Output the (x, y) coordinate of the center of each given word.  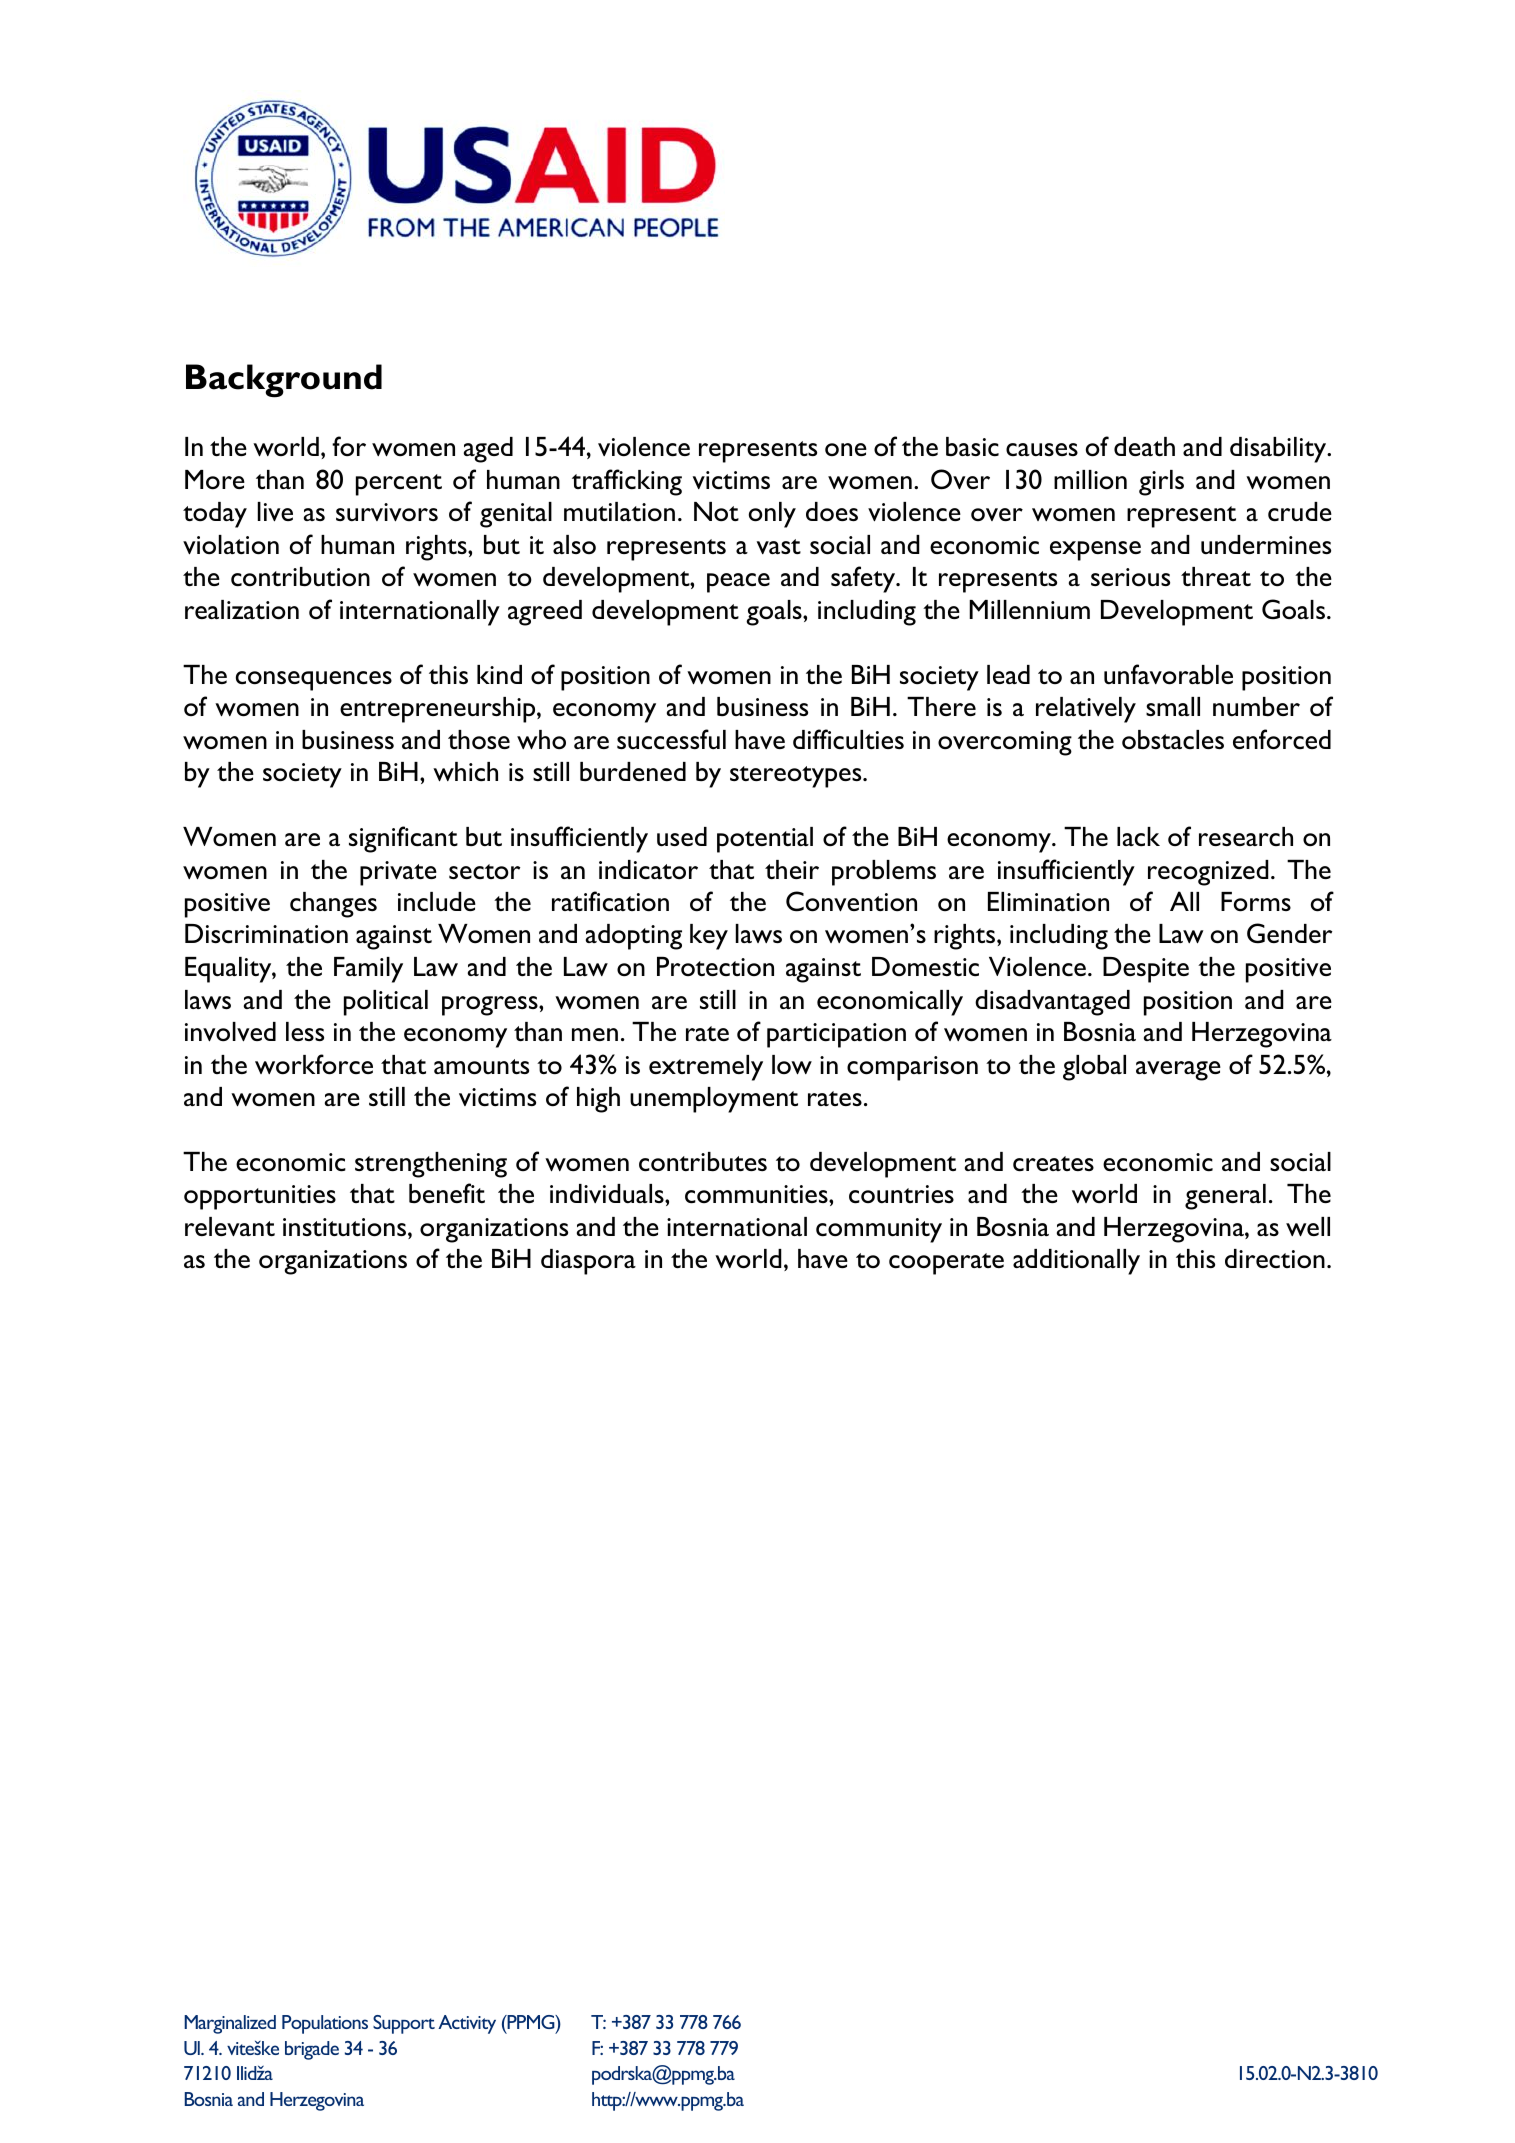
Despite (1146, 970)
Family (368, 970)
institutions (344, 1227)
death (1144, 446)
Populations (325, 2024)
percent (399, 485)
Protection (715, 966)
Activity (467, 2024)
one (846, 449)
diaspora (588, 1262)
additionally (1076, 1262)
